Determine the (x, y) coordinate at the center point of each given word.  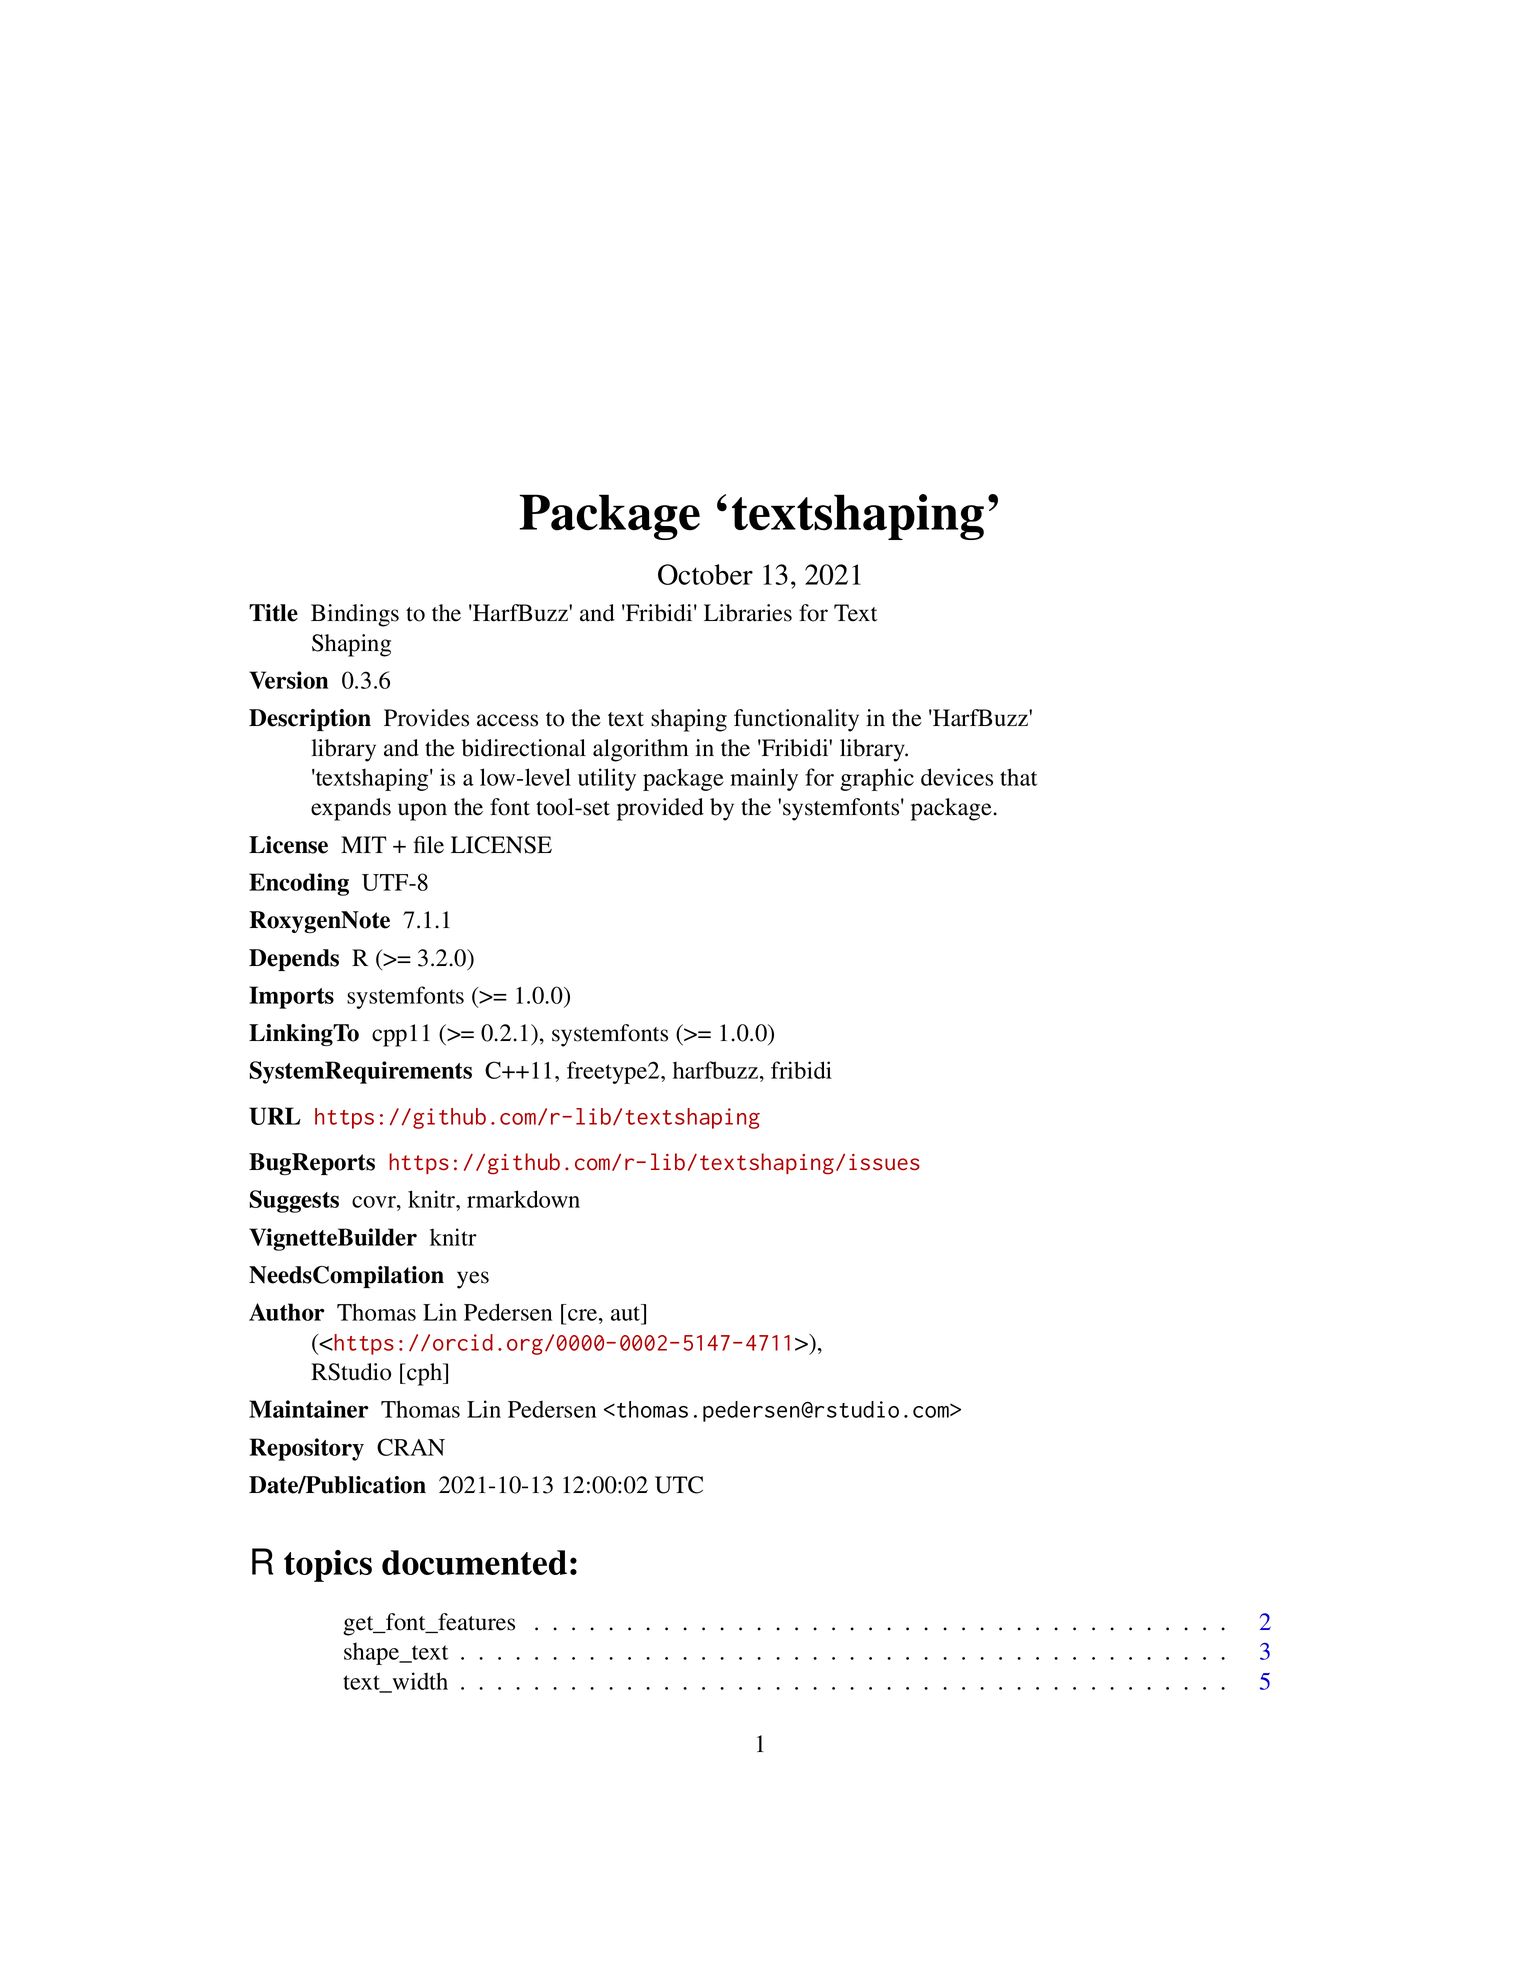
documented (474, 1562)
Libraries (748, 613)
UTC (679, 1485)
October (705, 574)
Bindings (355, 615)
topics (328, 1566)
